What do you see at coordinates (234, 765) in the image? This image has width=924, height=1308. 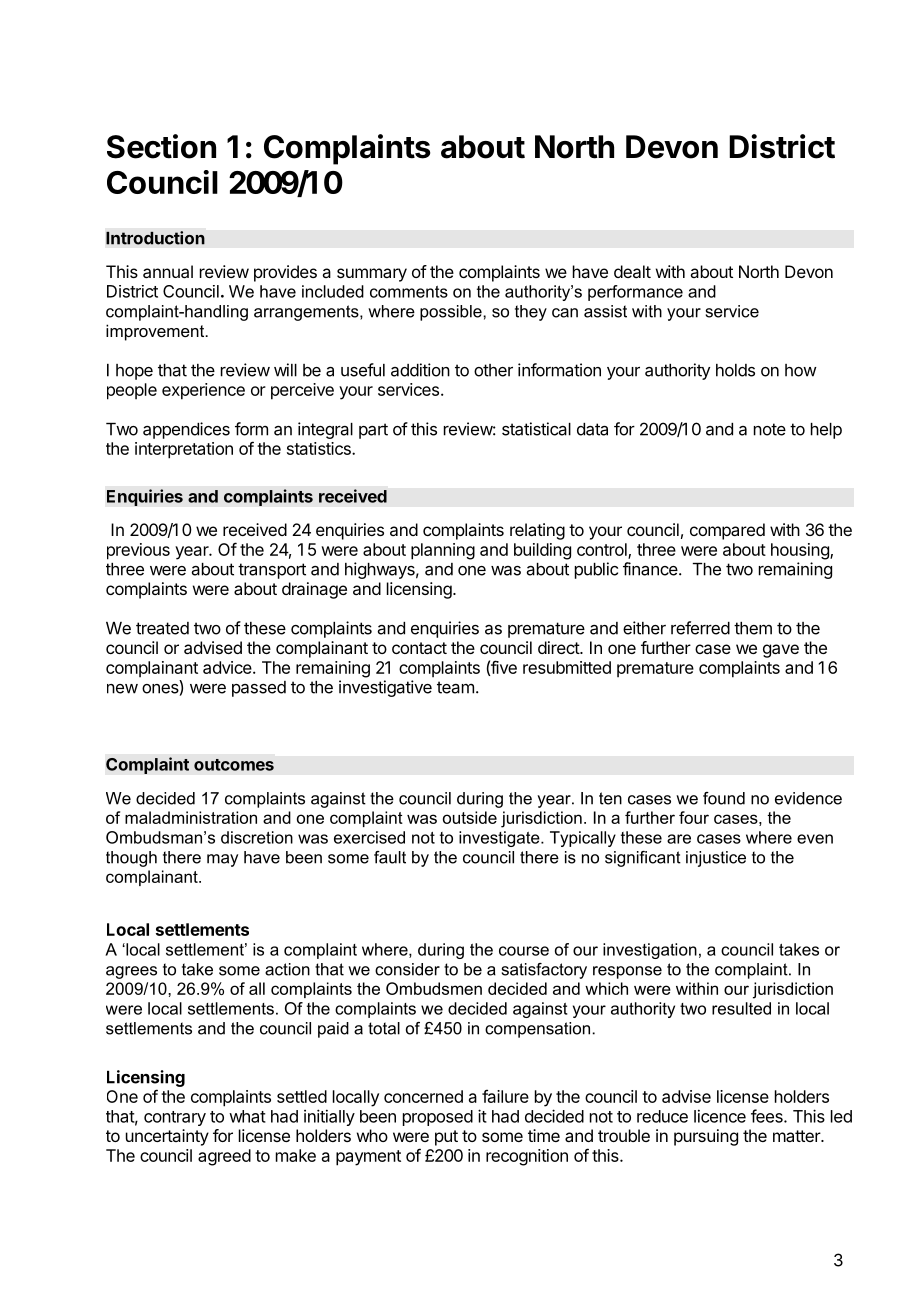 I see `outcomes` at bounding box center [234, 765].
